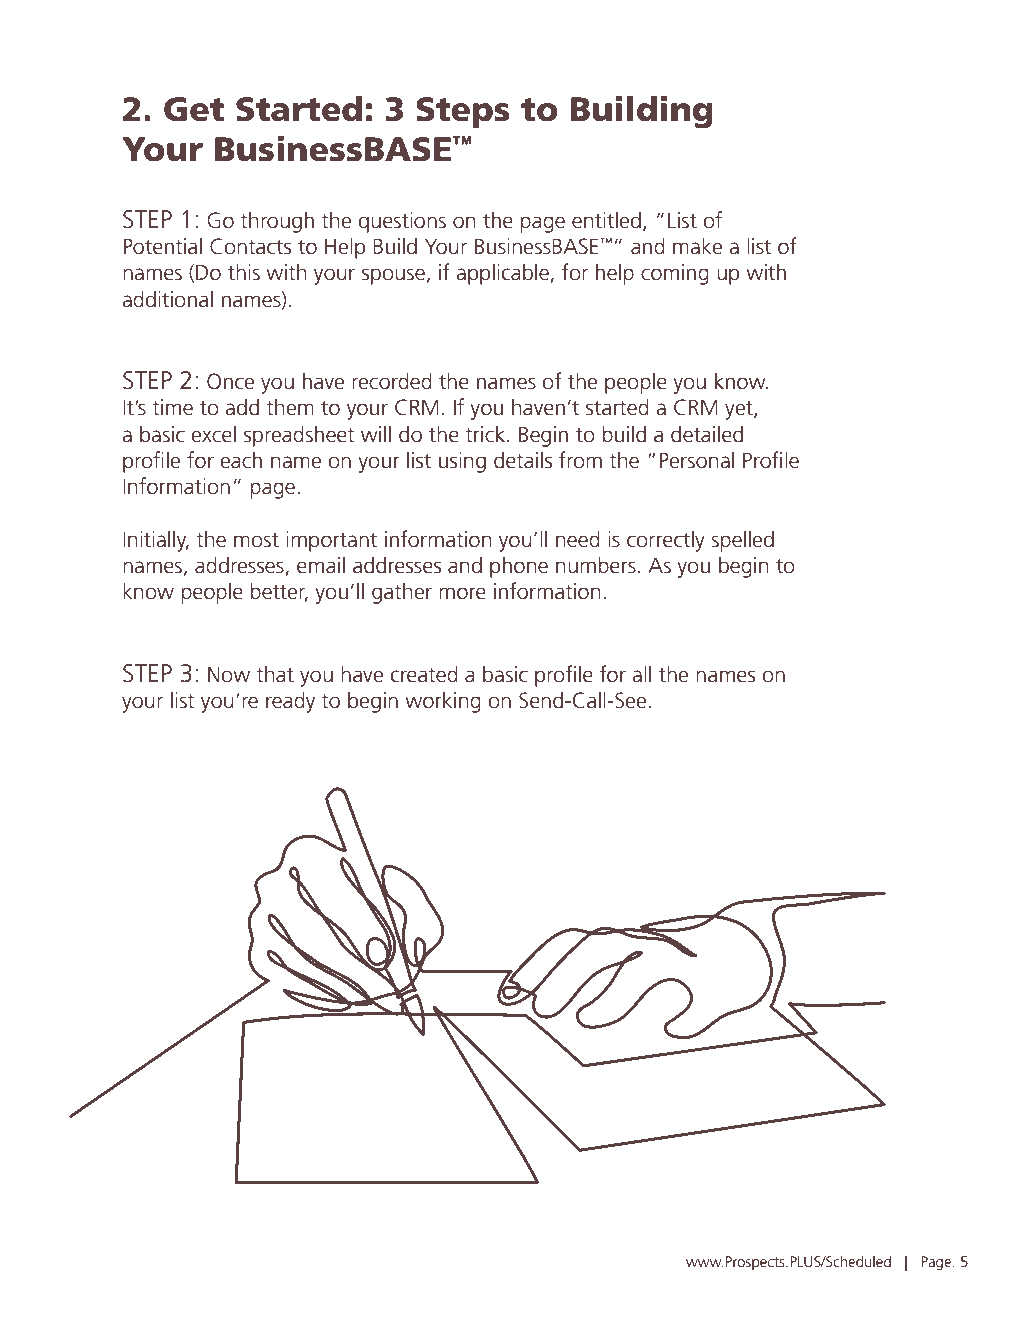 Image resolution: width=1029 pixels, height=1331 pixels. What do you see at coordinates (606, 220) in the document?
I see `entitled` at bounding box center [606, 220].
